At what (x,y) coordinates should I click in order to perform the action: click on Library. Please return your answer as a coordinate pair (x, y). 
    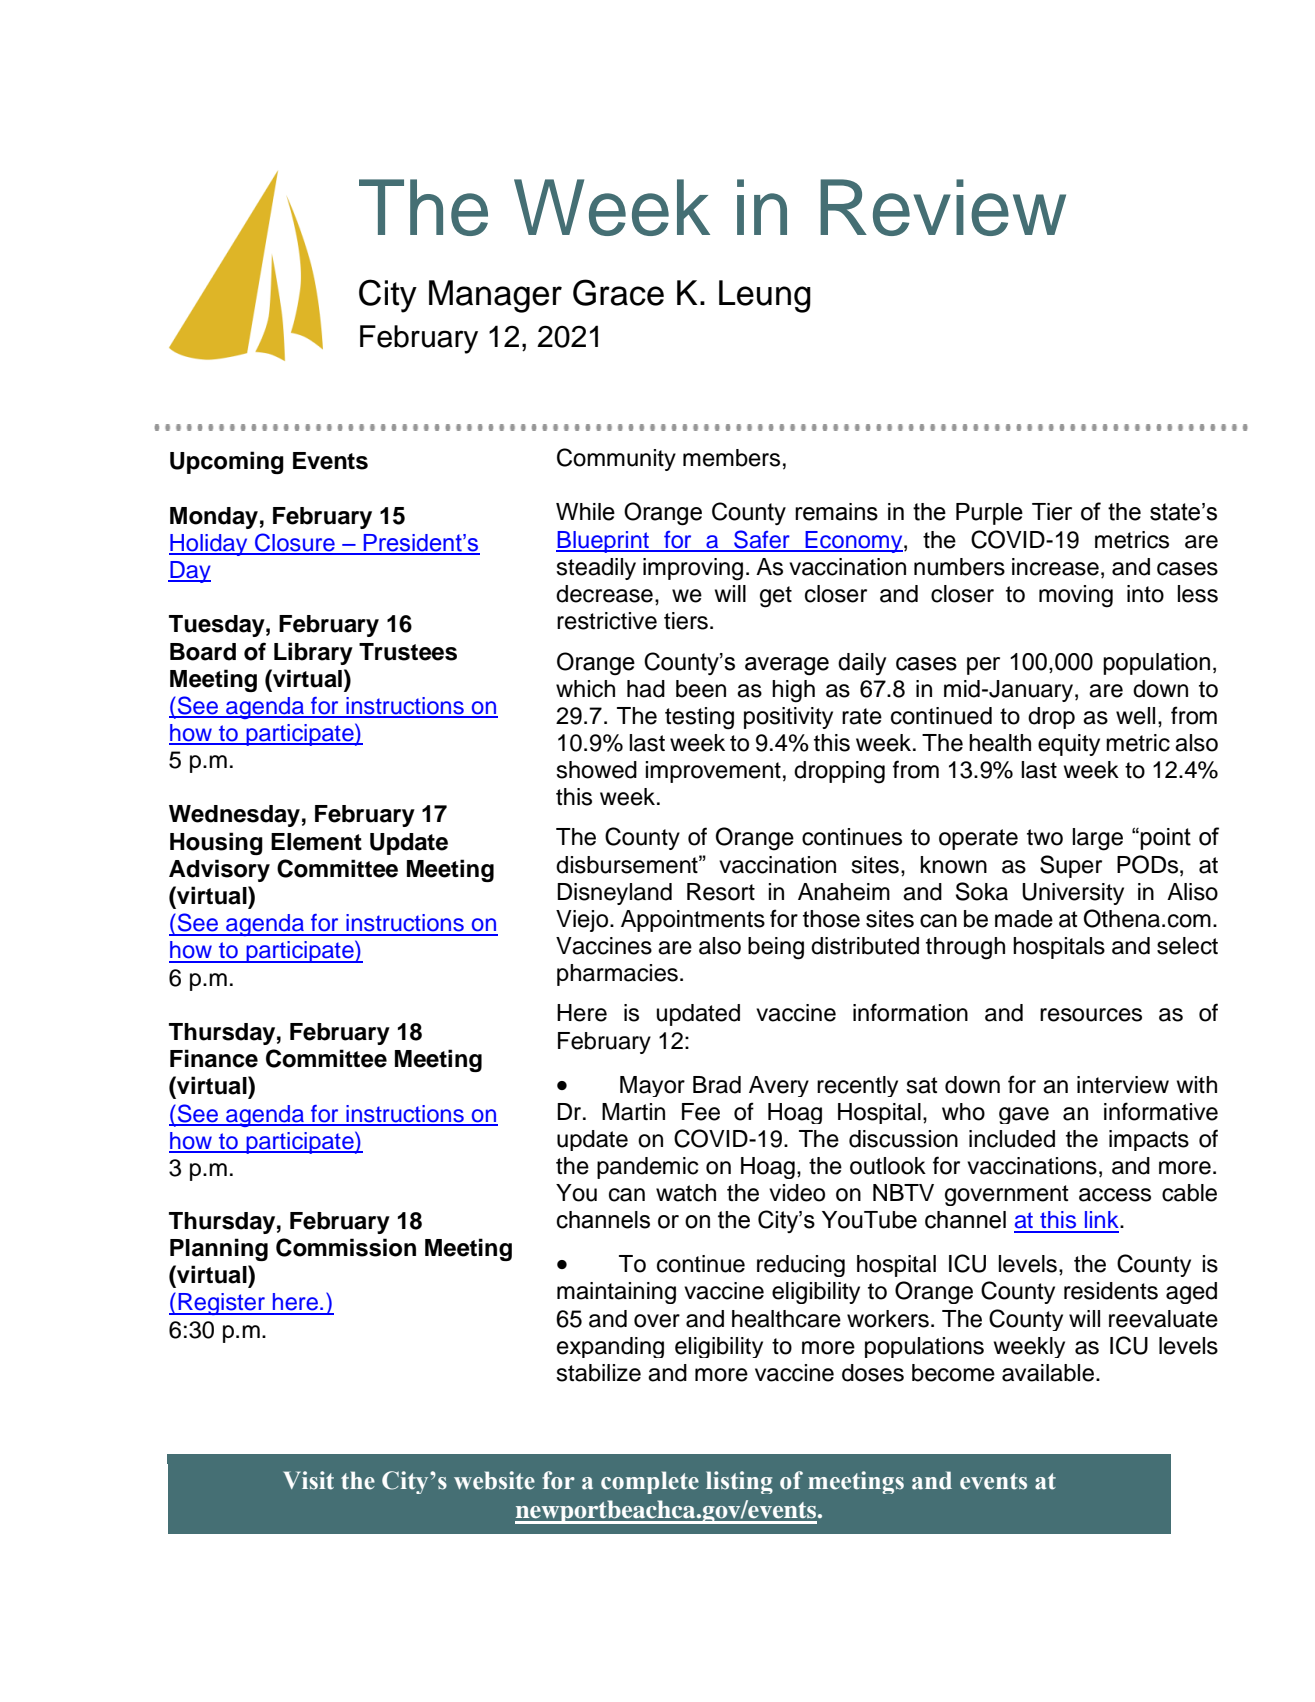
    Looking at the image, I should click on (313, 653).
